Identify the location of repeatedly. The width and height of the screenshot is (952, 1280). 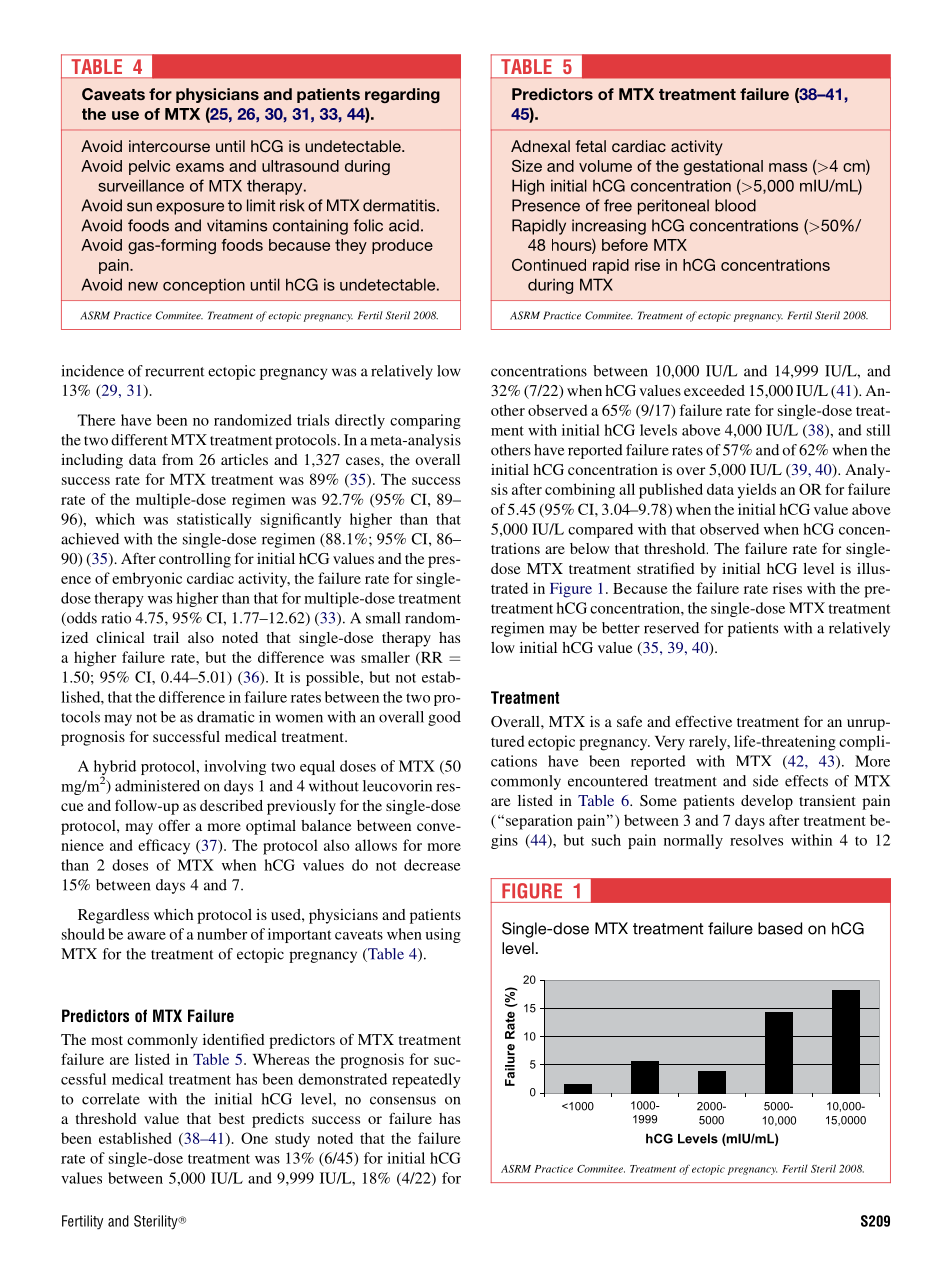
(426, 1080).
